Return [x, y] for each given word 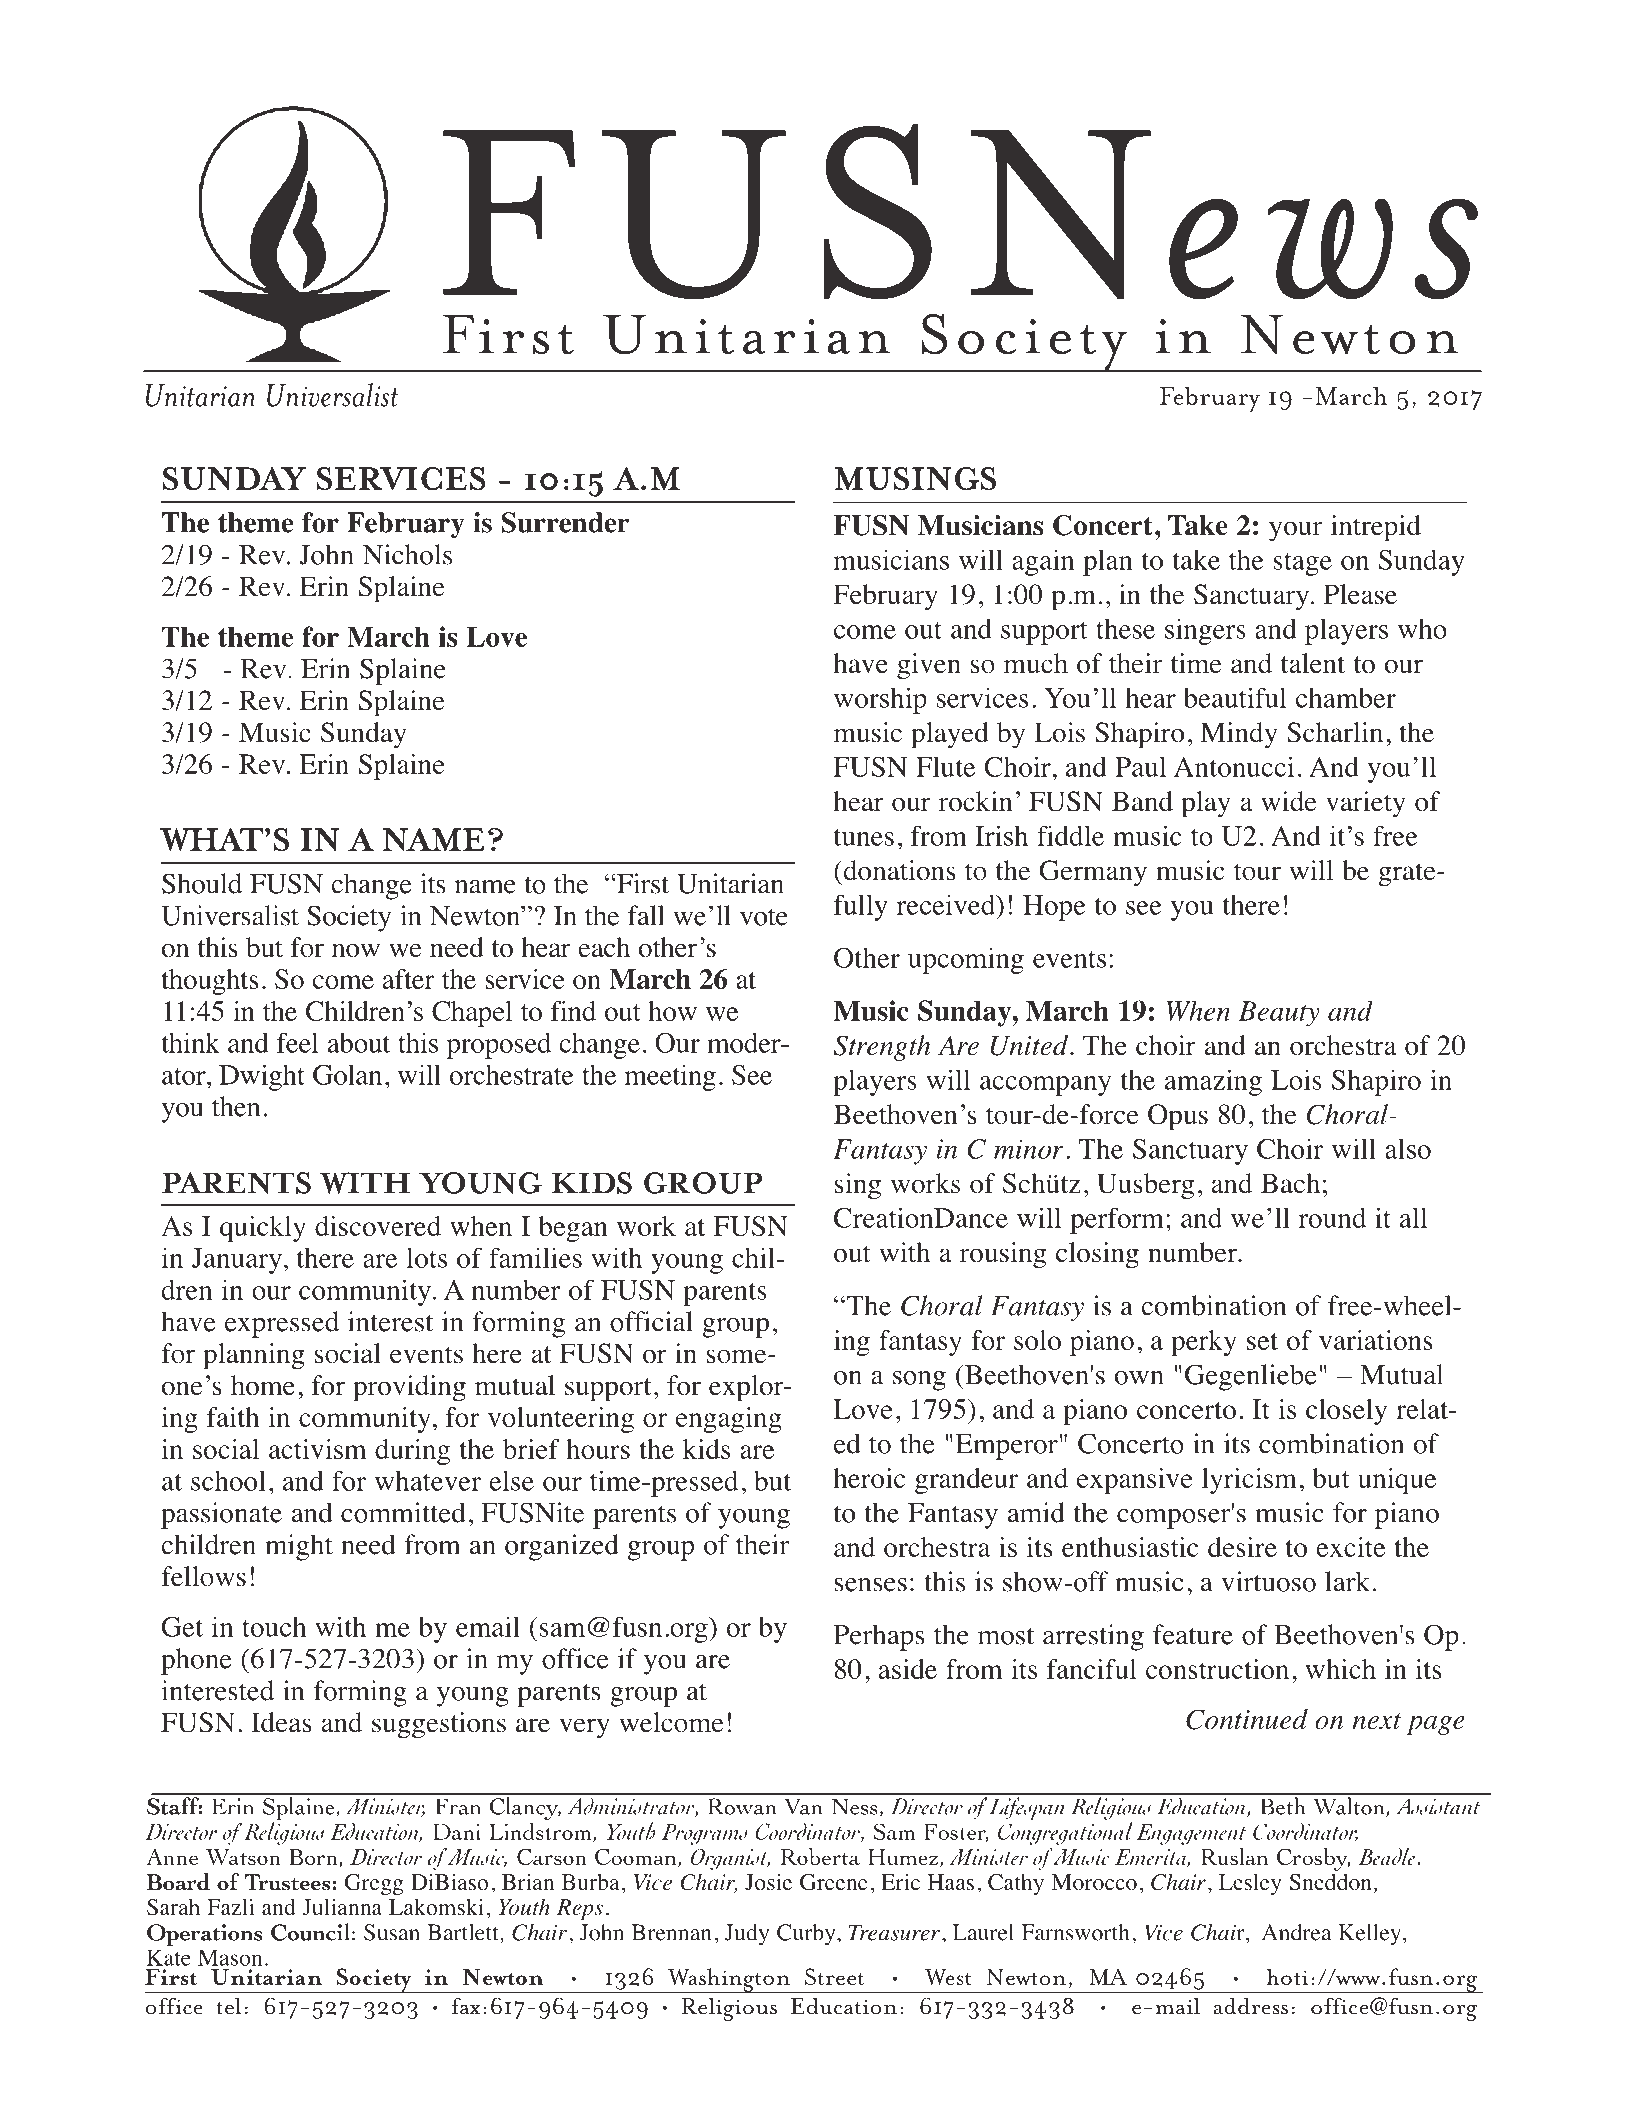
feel [297, 1042]
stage [1302, 564]
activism [318, 1449]
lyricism [1249, 1481]
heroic [869, 1478]
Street [834, 1976]
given [929, 666]
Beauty [1279, 1014]
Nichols [407, 554]
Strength [882, 1048]
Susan [392, 1932]
